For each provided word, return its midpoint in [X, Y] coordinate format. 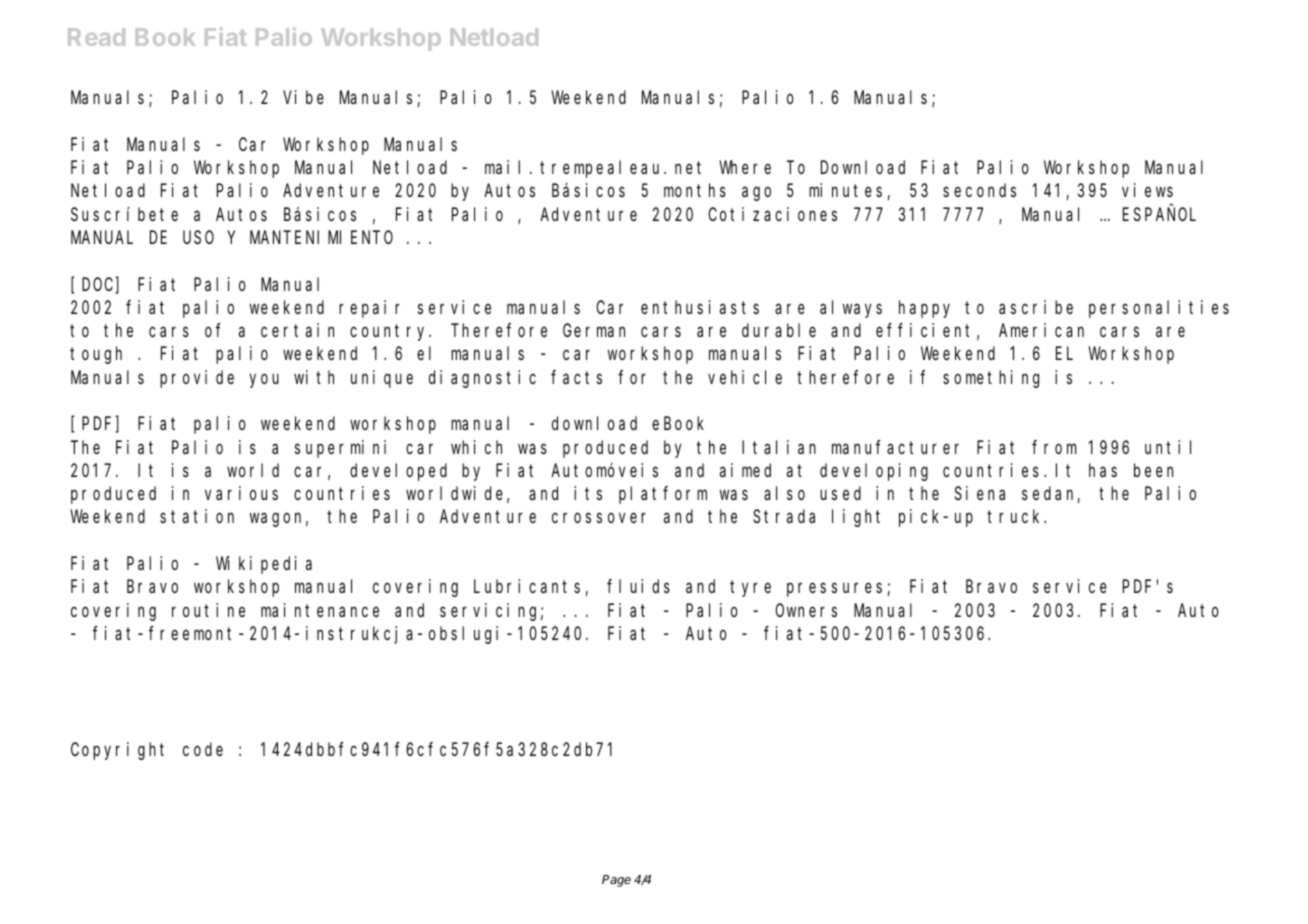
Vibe [303, 97]
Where [745, 167]
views [1147, 190]
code [203, 749]
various [241, 493]
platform [663, 495]
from [1054, 447]
